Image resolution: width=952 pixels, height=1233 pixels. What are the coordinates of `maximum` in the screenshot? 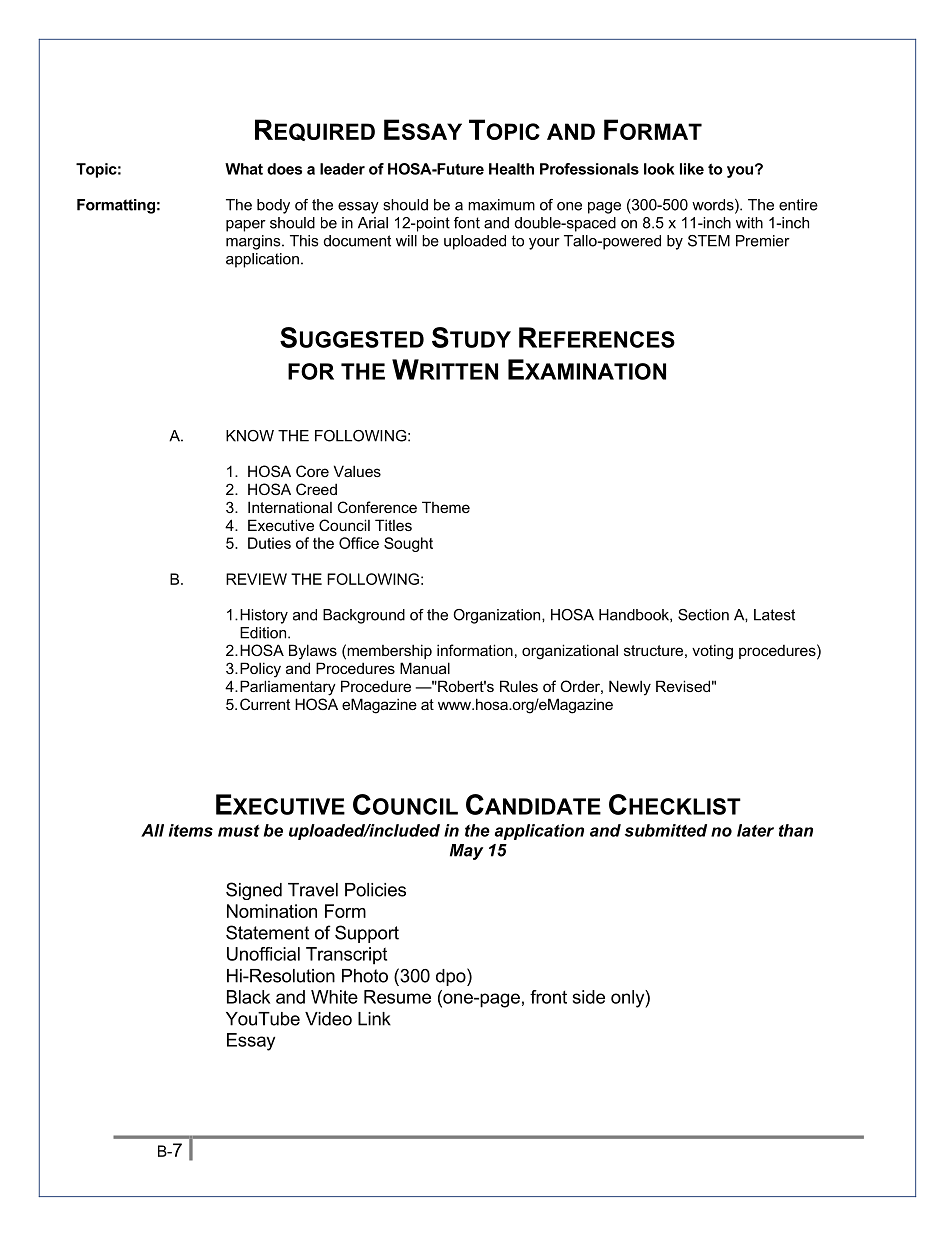 It's located at (501, 205).
